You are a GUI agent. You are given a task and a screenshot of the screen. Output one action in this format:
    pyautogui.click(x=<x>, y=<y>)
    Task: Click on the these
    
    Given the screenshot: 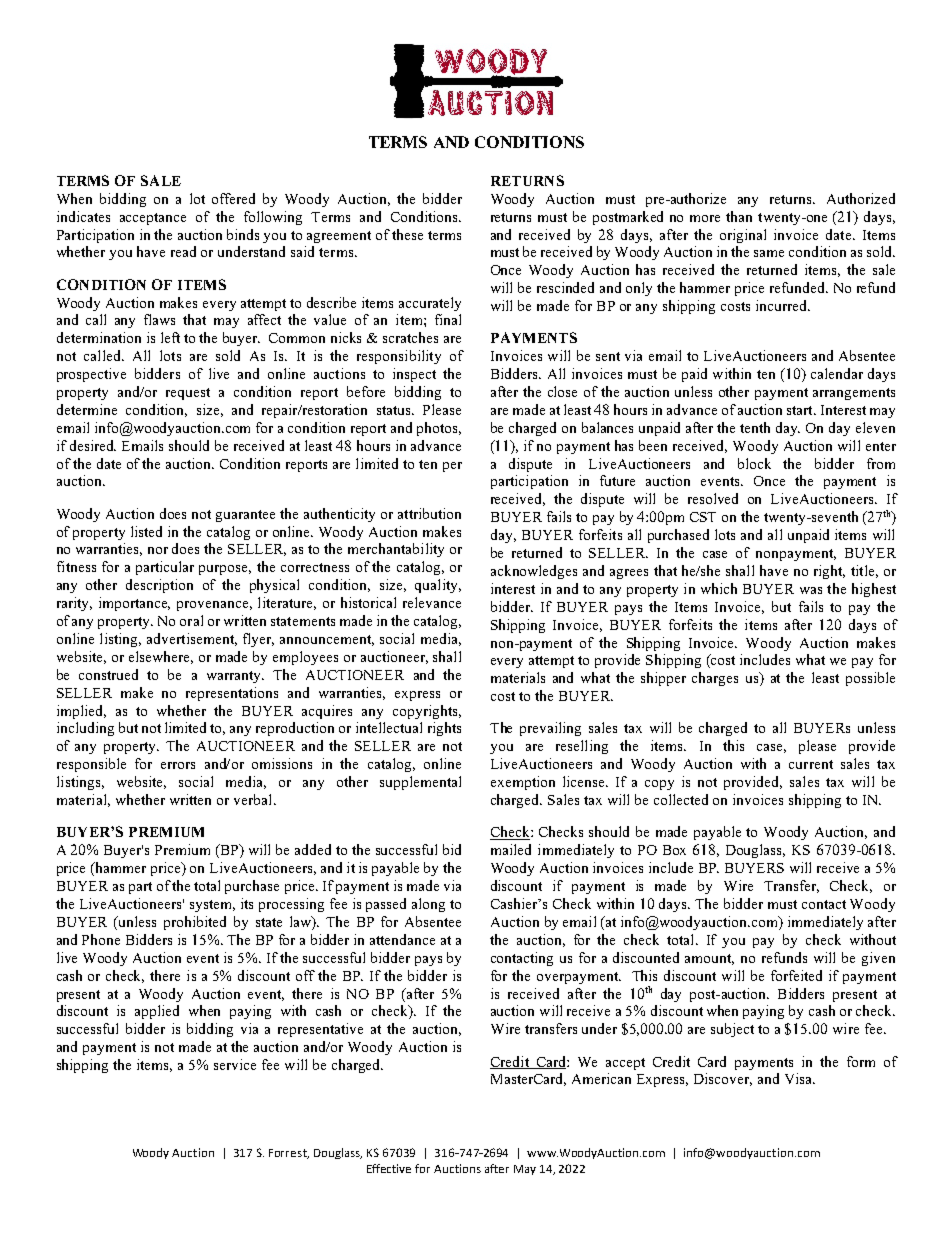 What is the action you would take?
    pyautogui.click(x=407, y=234)
